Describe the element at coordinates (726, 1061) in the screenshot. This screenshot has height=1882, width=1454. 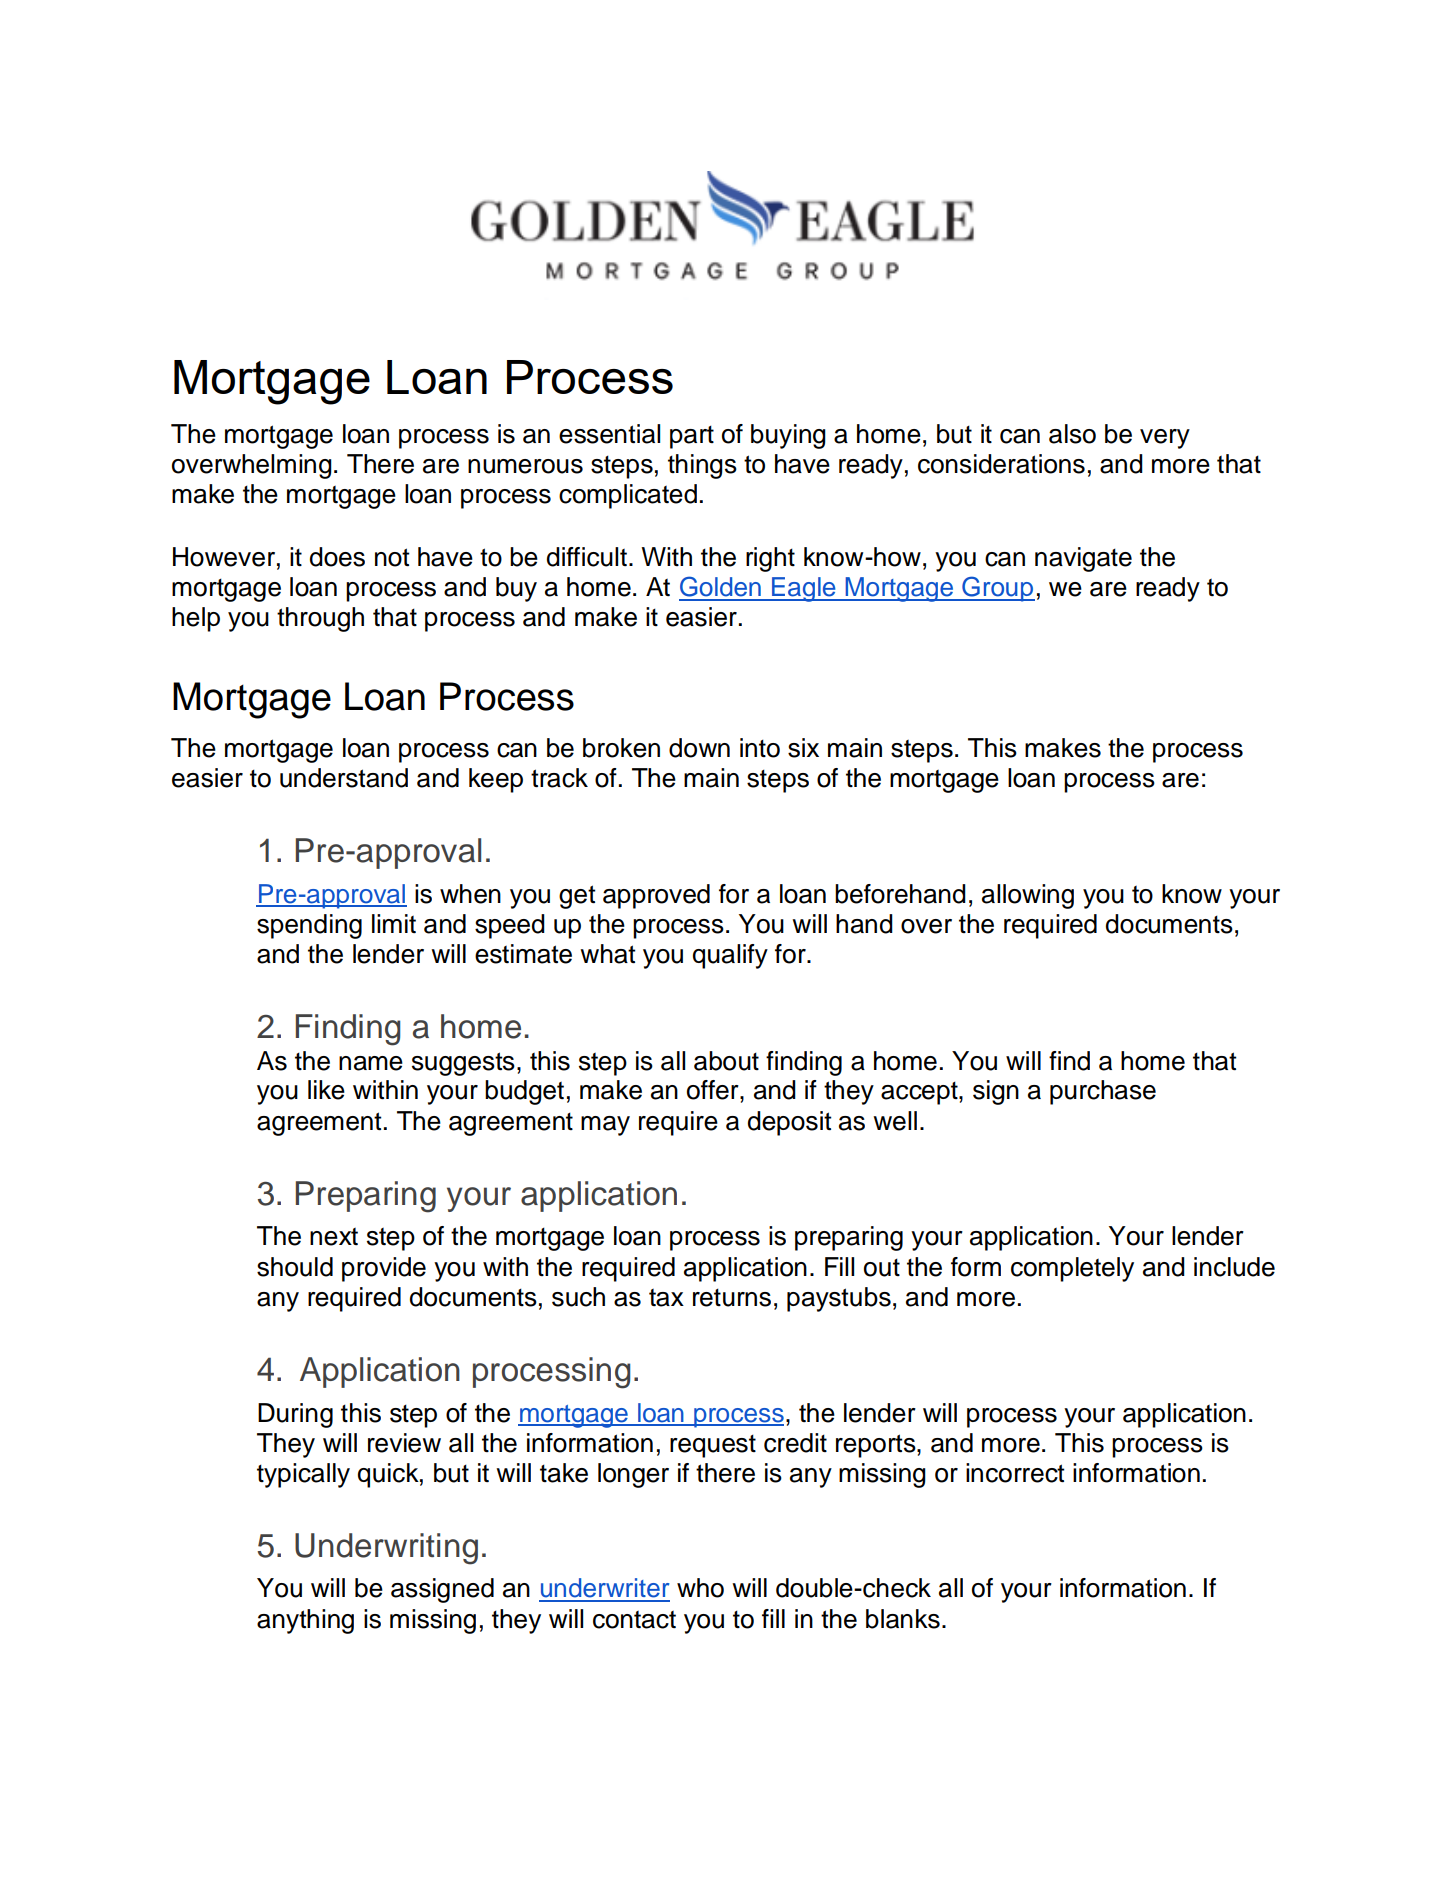
I see `about` at that location.
